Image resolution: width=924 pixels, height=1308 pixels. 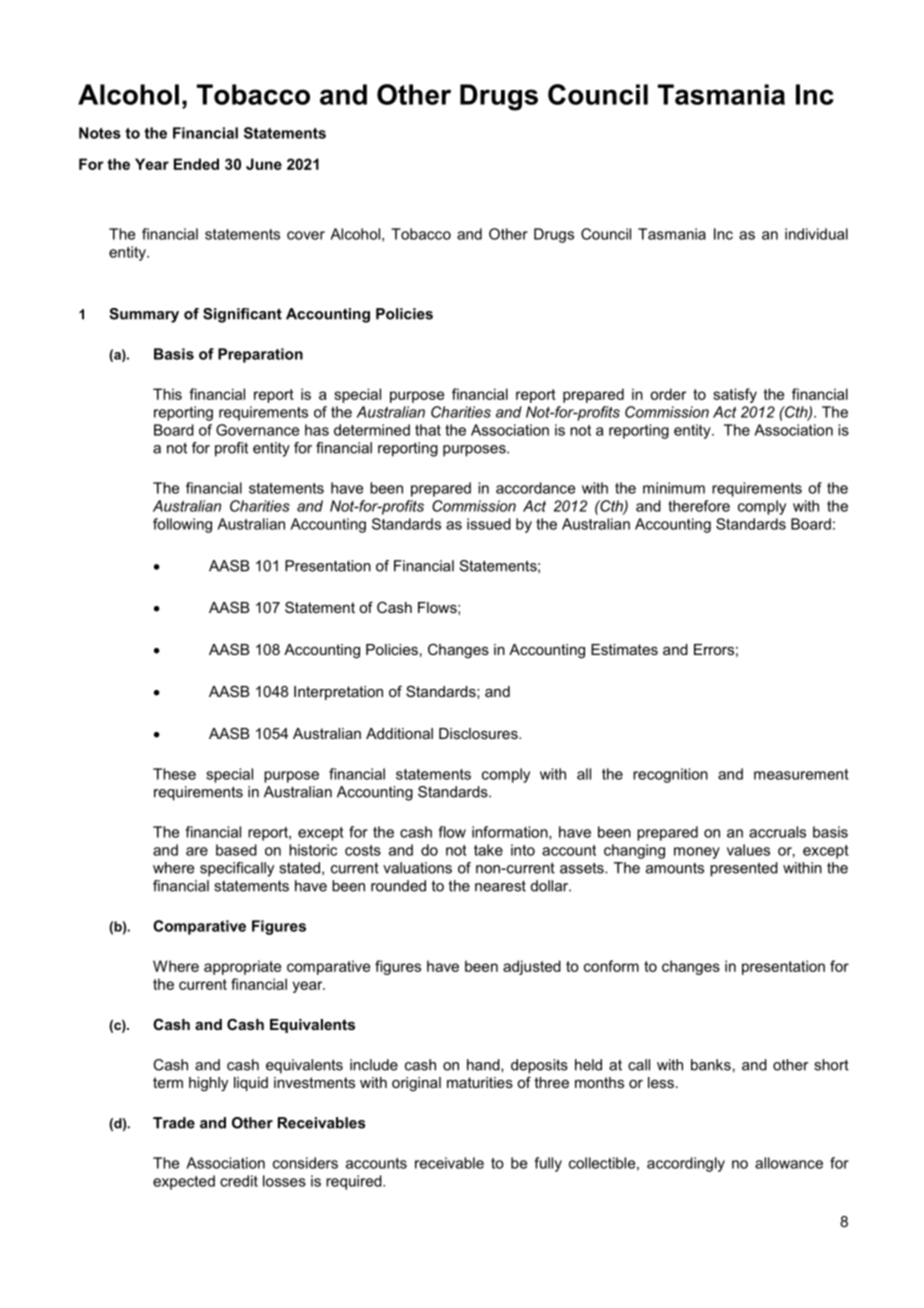 What do you see at coordinates (488, 850) in the screenshot?
I see `take` at bounding box center [488, 850].
